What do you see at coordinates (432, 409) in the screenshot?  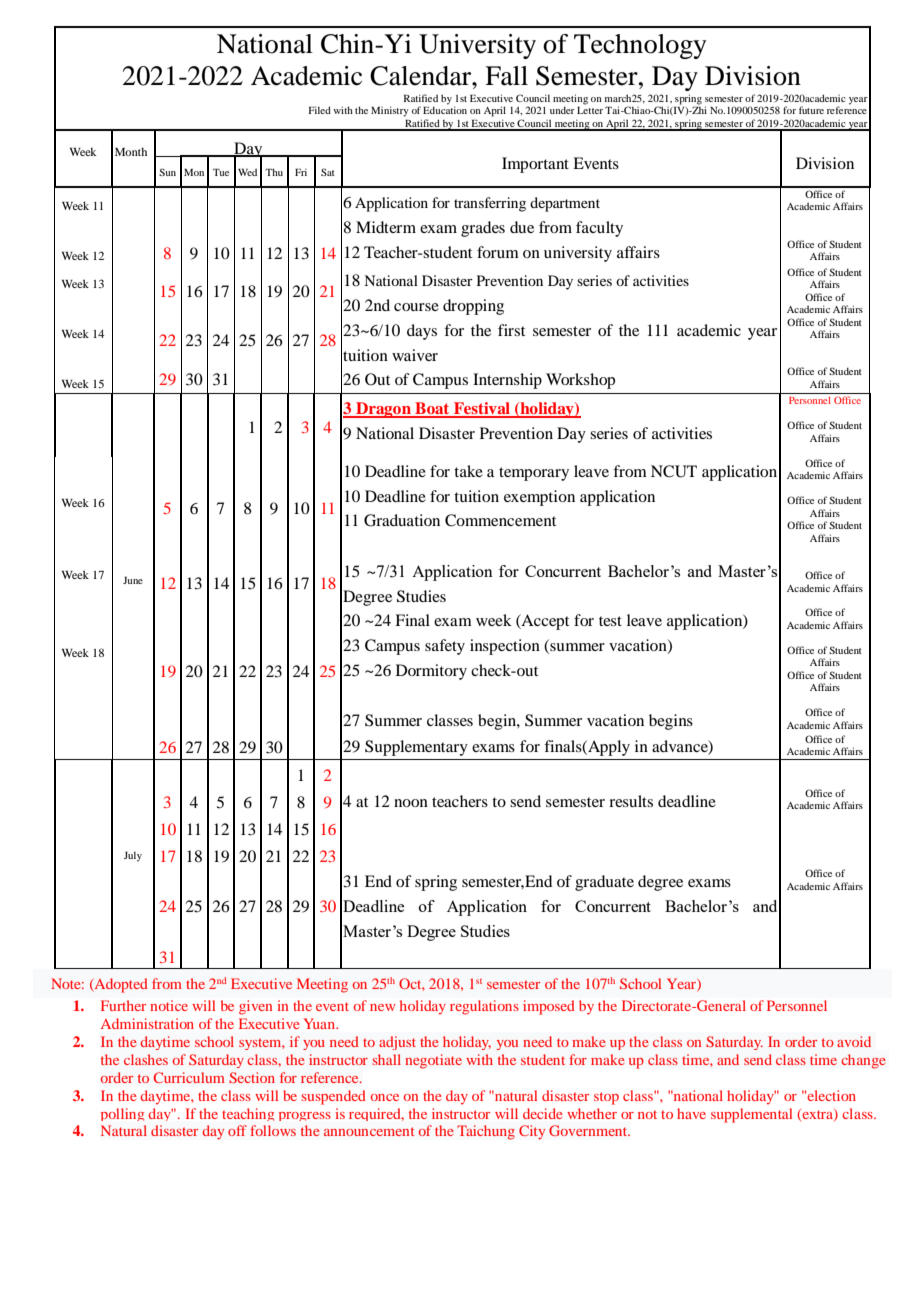 I see `Boat` at bounding box center [432, 409].
